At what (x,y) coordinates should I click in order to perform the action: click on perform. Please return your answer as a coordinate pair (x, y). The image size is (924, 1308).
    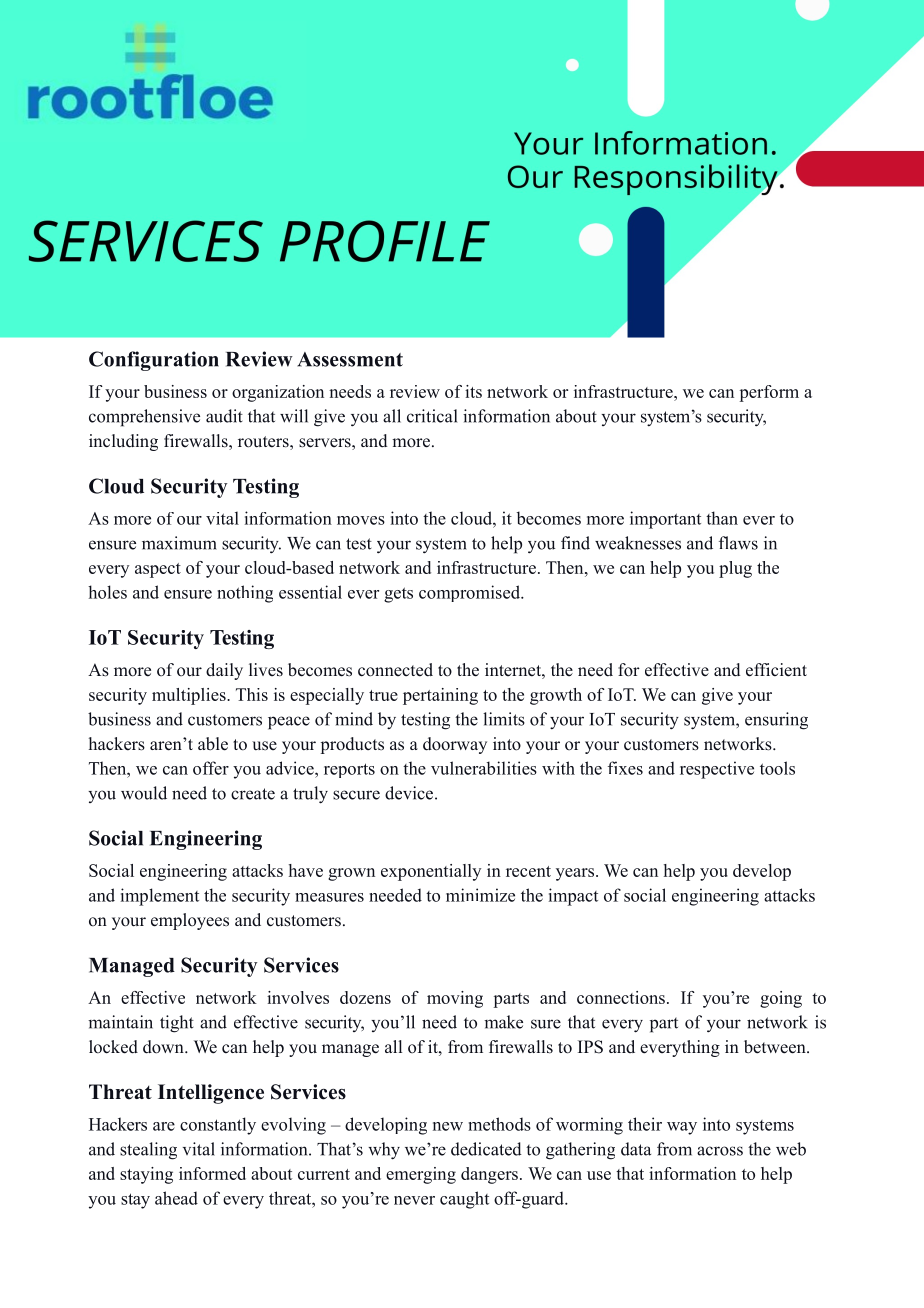
    Looking at the image, I should click on (769, 393).
